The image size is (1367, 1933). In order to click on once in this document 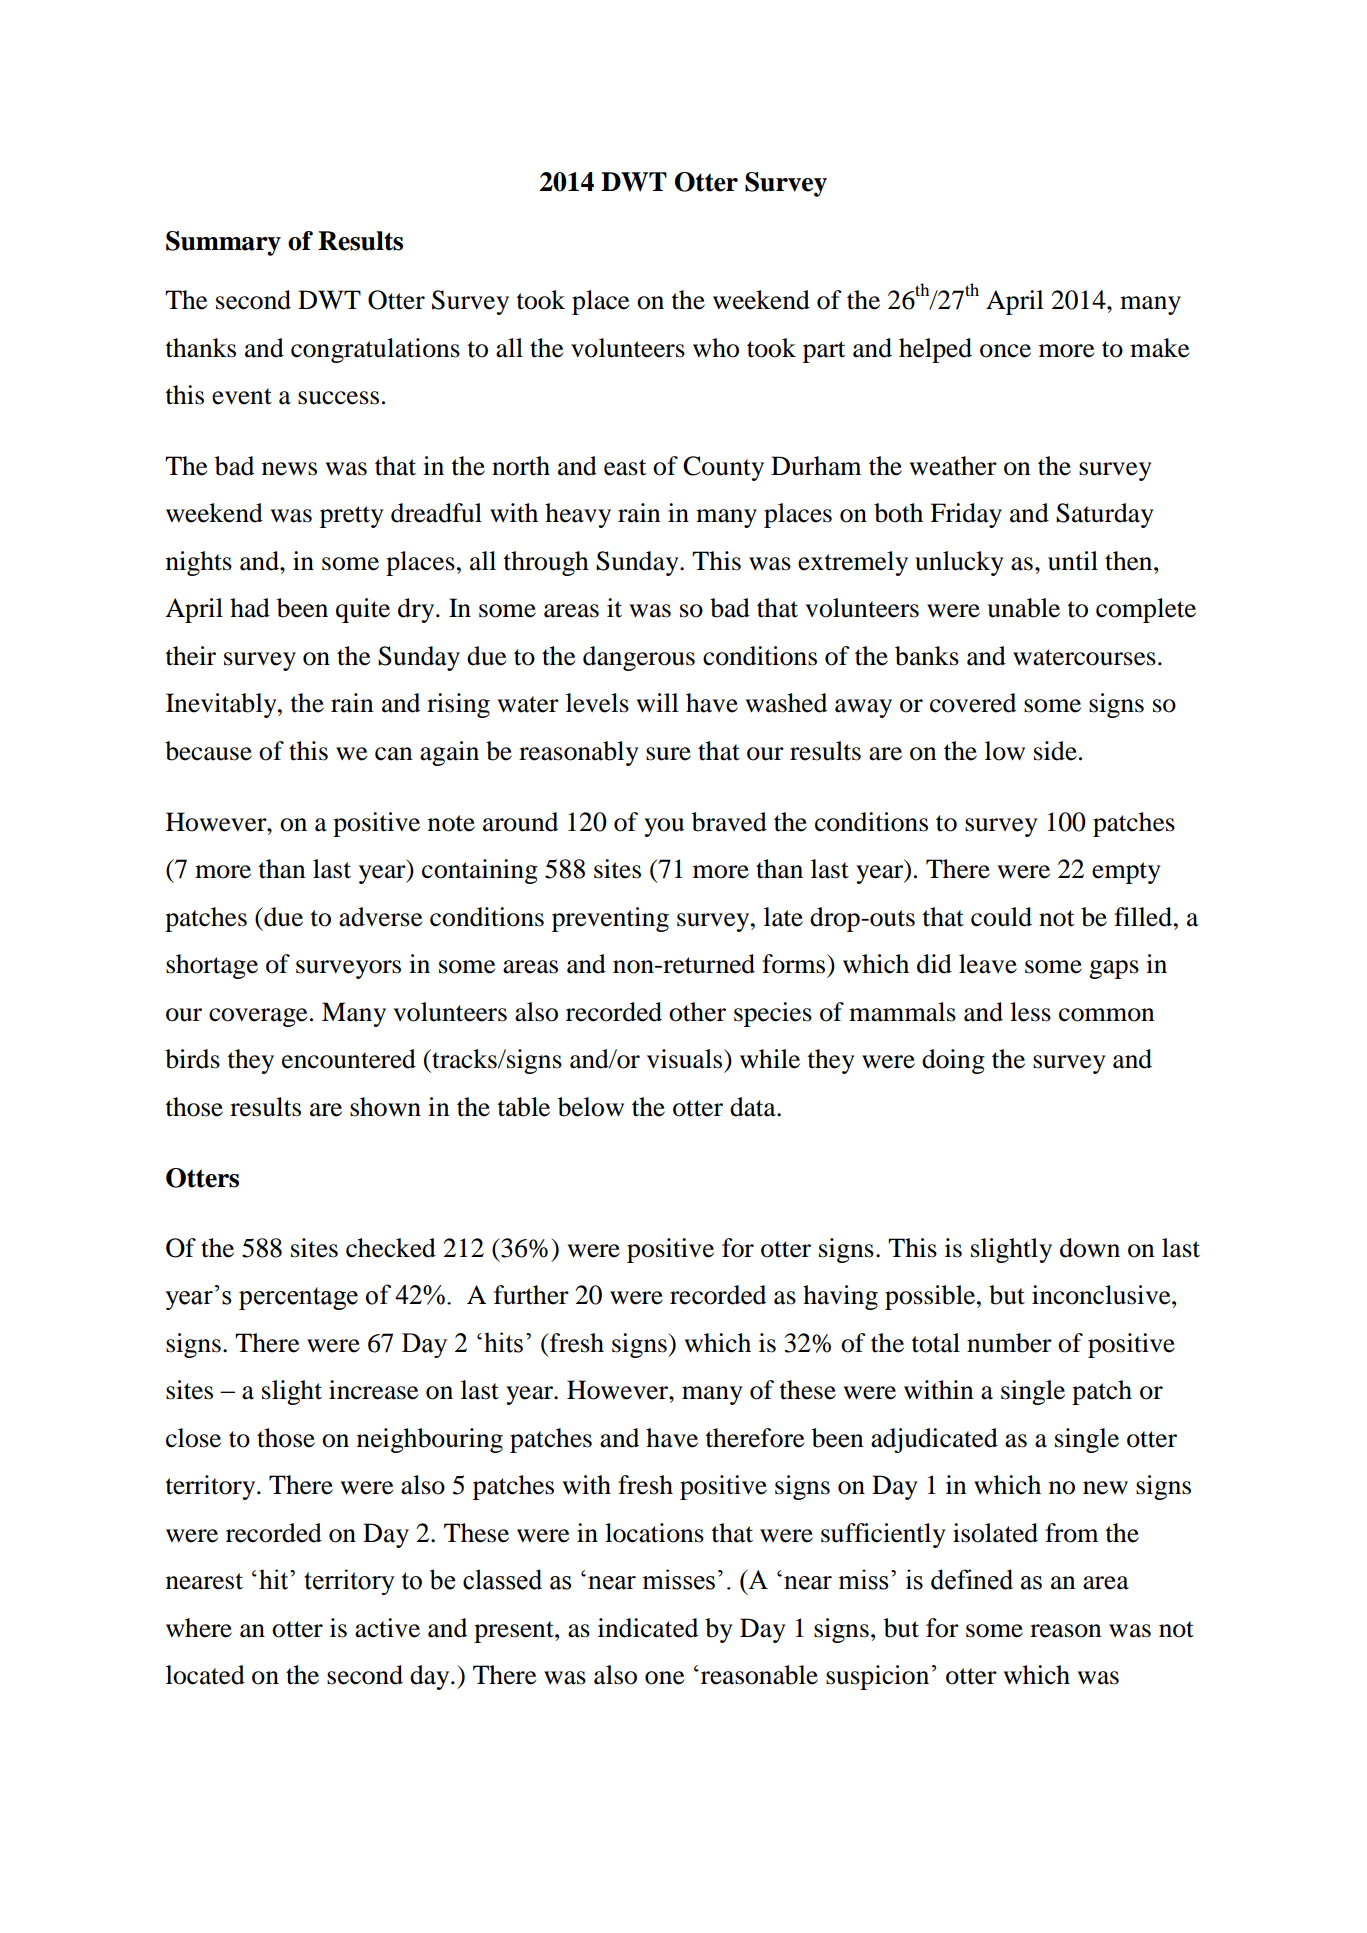, I will do `click(1005, 351)`.
